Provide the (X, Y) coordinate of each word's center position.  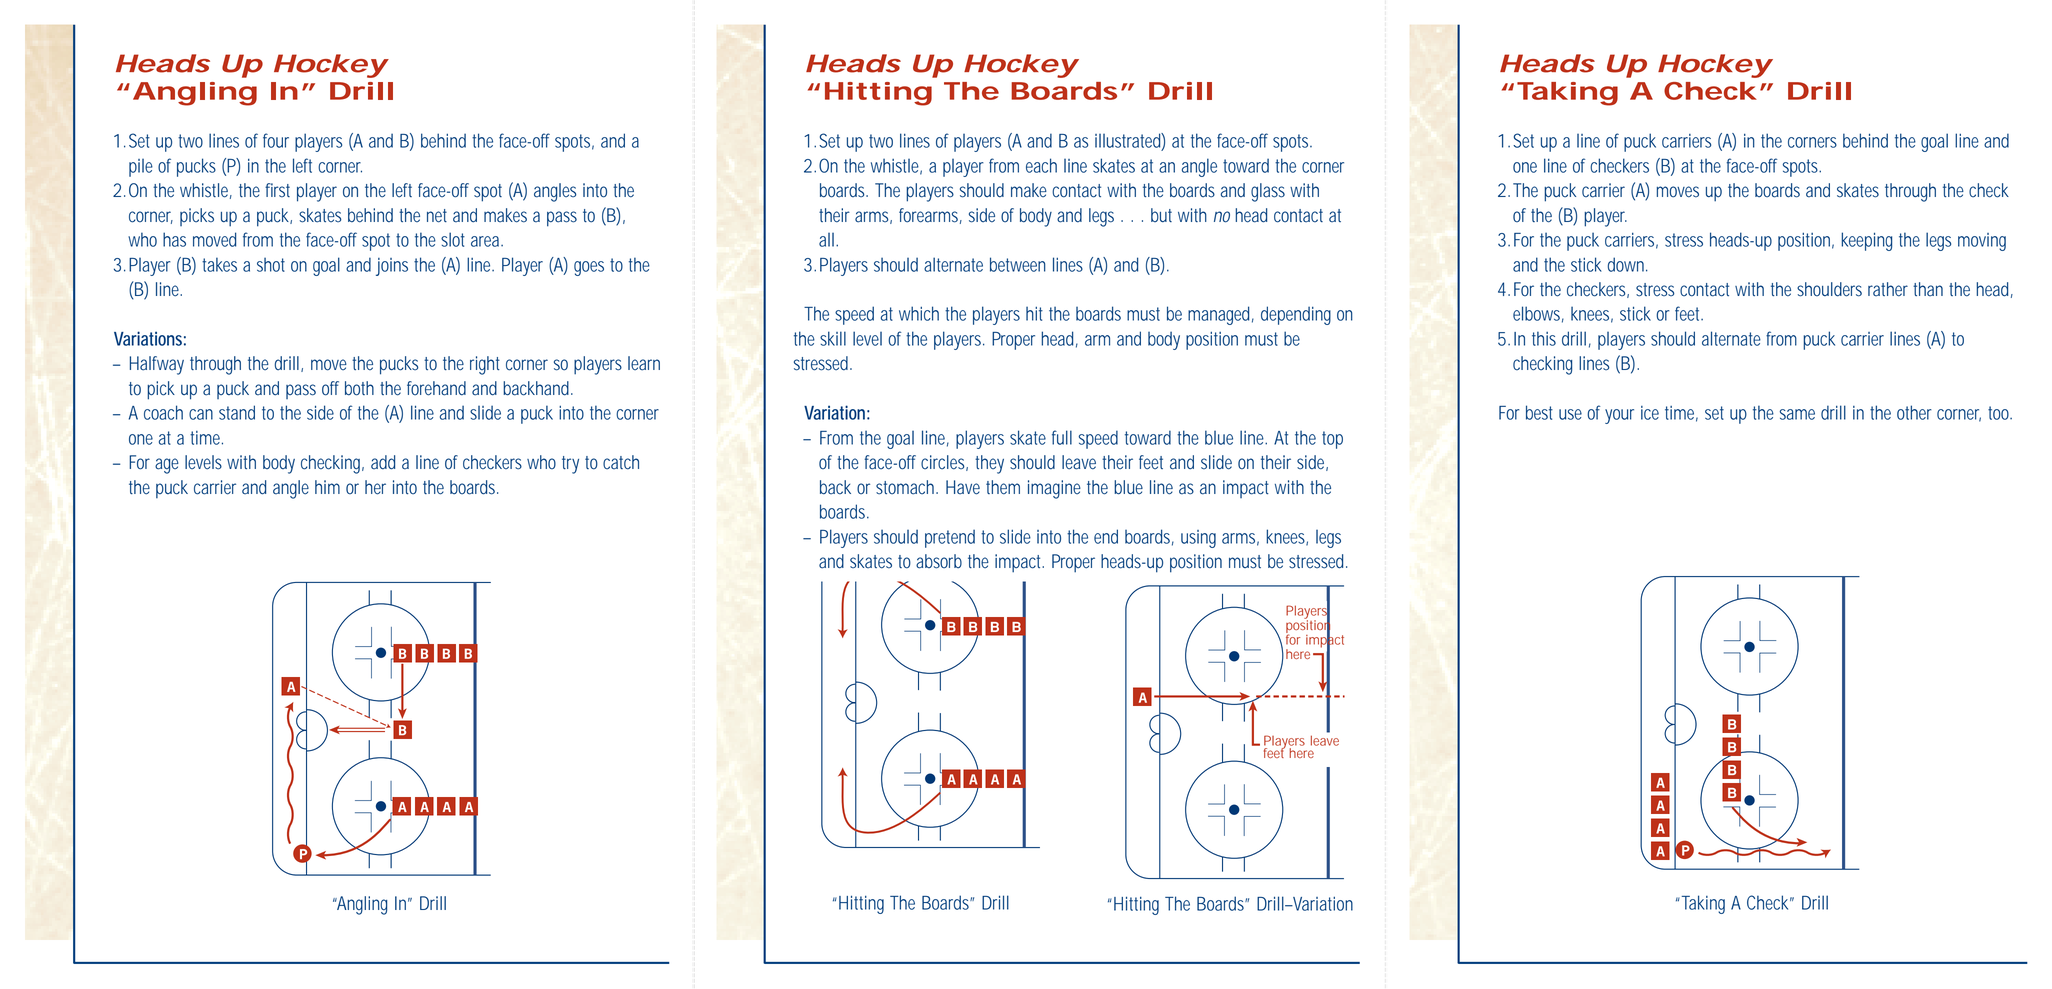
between (1018, 264)
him (327, 487)
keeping (1866, 241)
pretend (950, 538)
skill (833, 338)
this (1544, 338)
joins (392, 267)
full (1062, 437)
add (383, 462)
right (485, 365)
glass (1268, 192)
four (276, 140)
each (1041, 165)
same (1797, 414)
